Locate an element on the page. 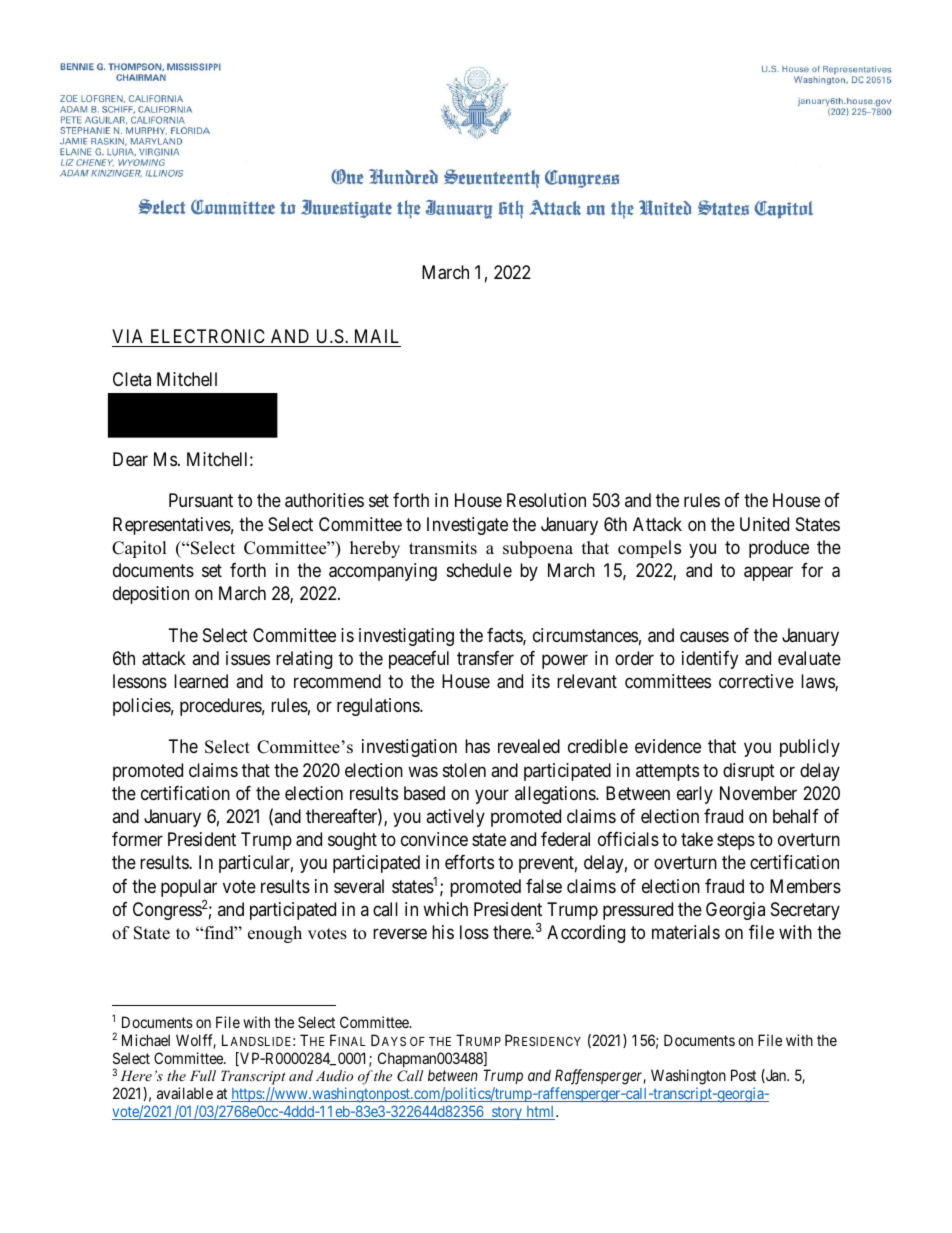  learned is located at coordinates (201, 681).
